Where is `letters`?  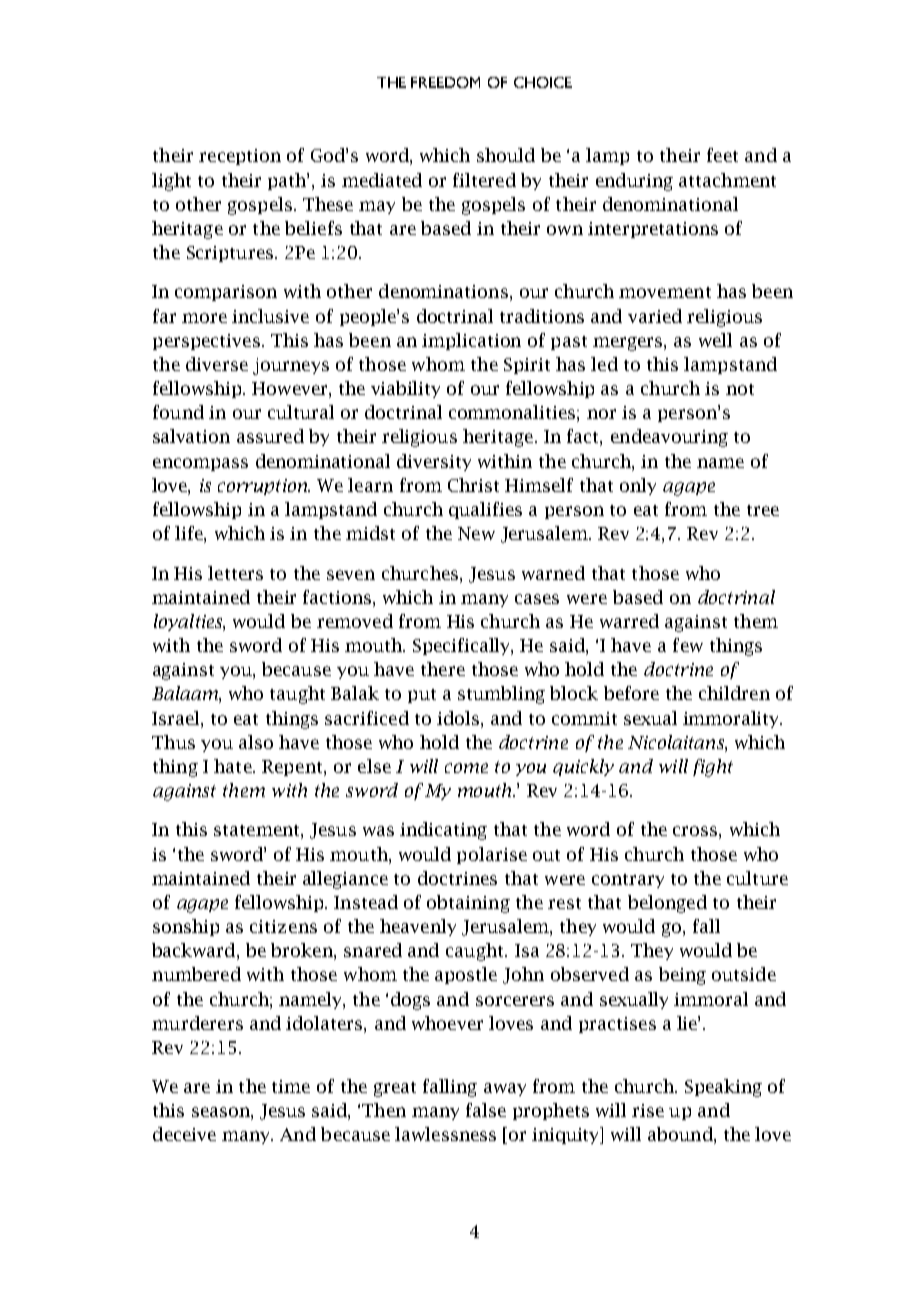
letters is located at coordinates (235, 573).
